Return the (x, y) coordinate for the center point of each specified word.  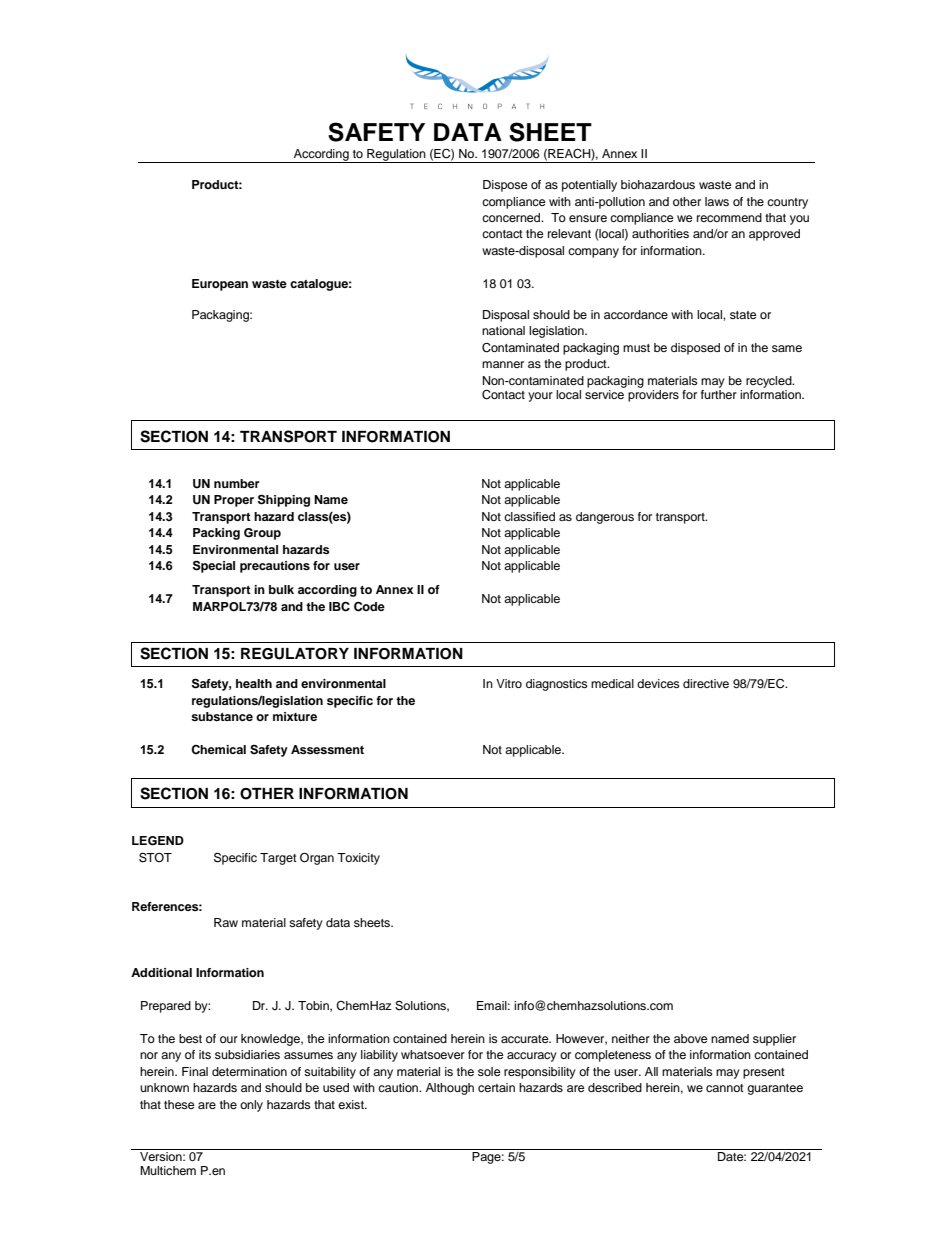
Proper (234, 501)
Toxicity (358, 859)
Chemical (218, 750)
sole (489, 1071)
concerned (512, 217)
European (220, 285)
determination (249, 1071)
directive (706, 683)
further (719, 393)
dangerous (605, 518)
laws (717, 201)
